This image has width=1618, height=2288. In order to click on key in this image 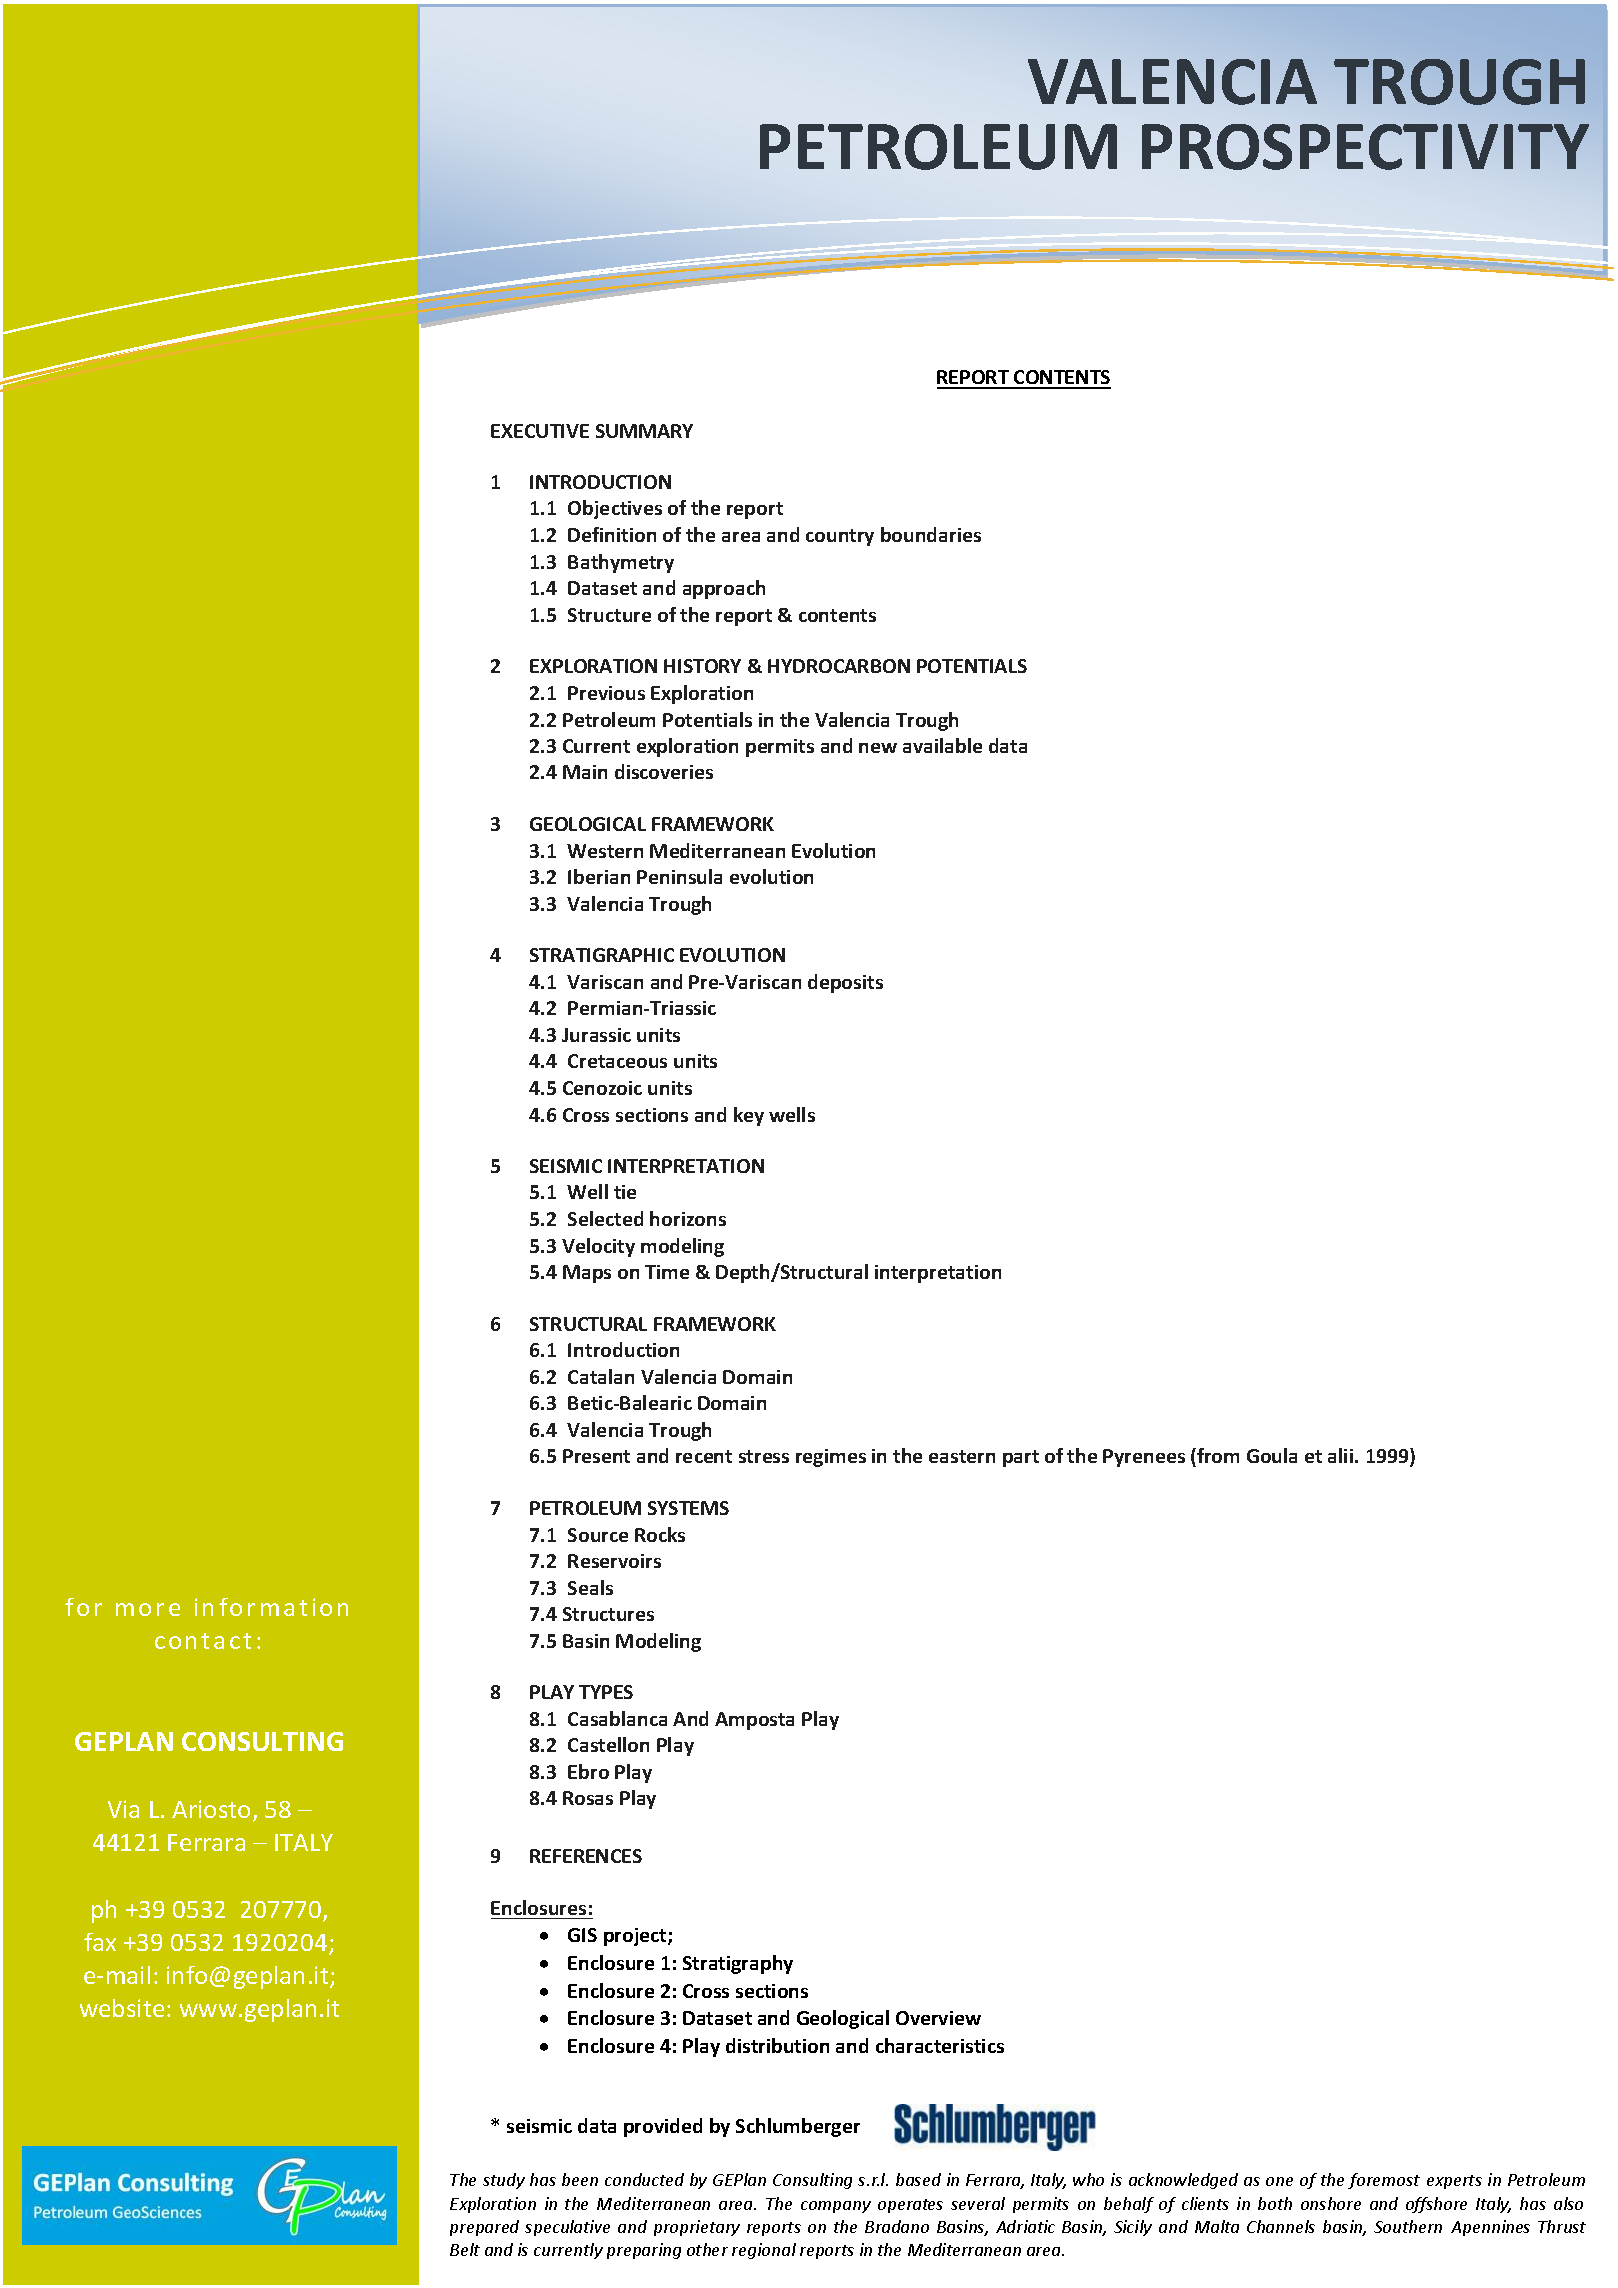, I will do `click(749, 1116)`.
